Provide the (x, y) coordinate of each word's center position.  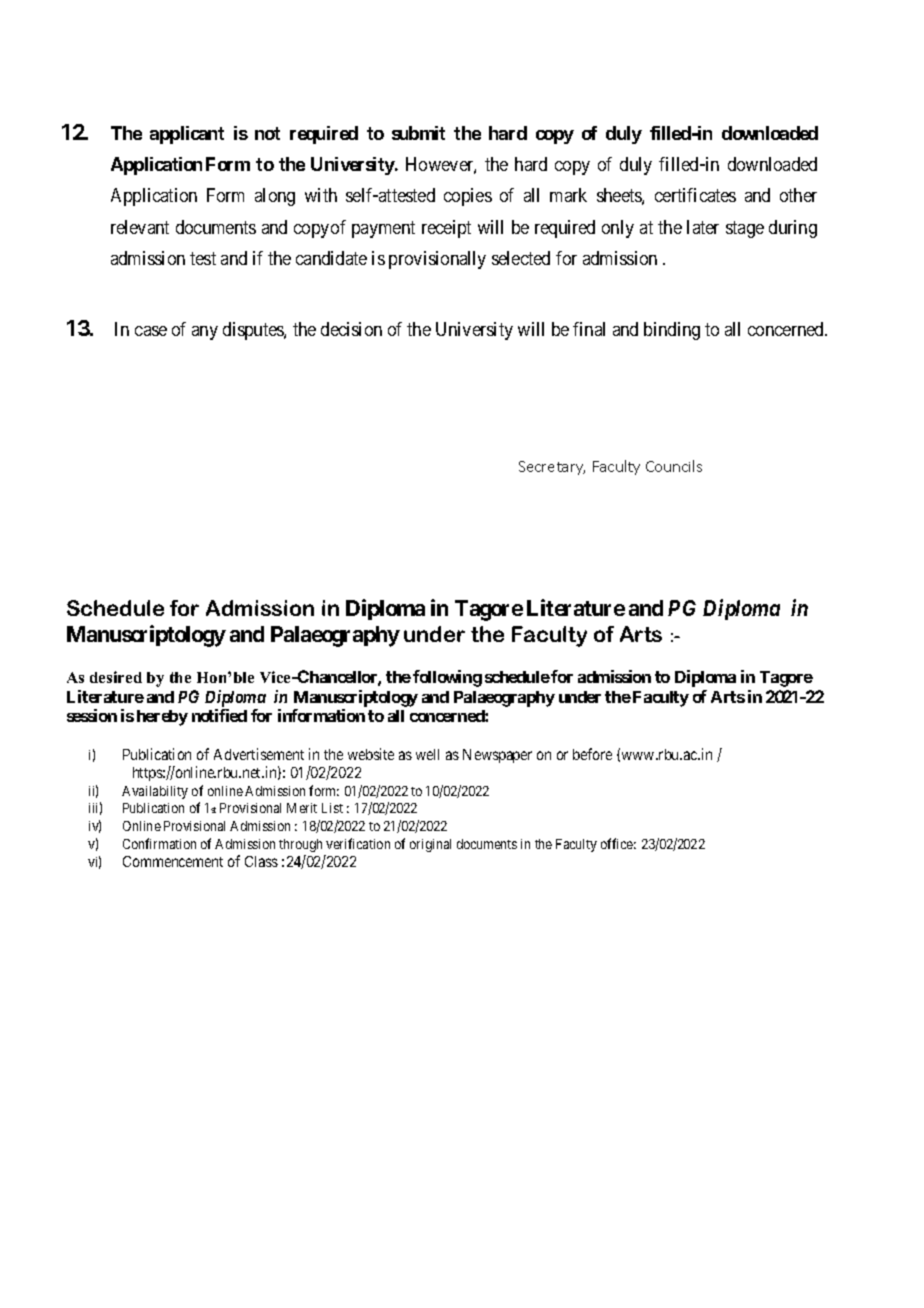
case (151, 331)
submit (418, 133)
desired (116, 677)
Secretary (552, 468)
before (592, 754)
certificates (695, 195)
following (447, 678)
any (205, 333)
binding (672, 331)
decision (351, 329)
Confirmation (159, 843)
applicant (187, 135)
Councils (674, 466)
